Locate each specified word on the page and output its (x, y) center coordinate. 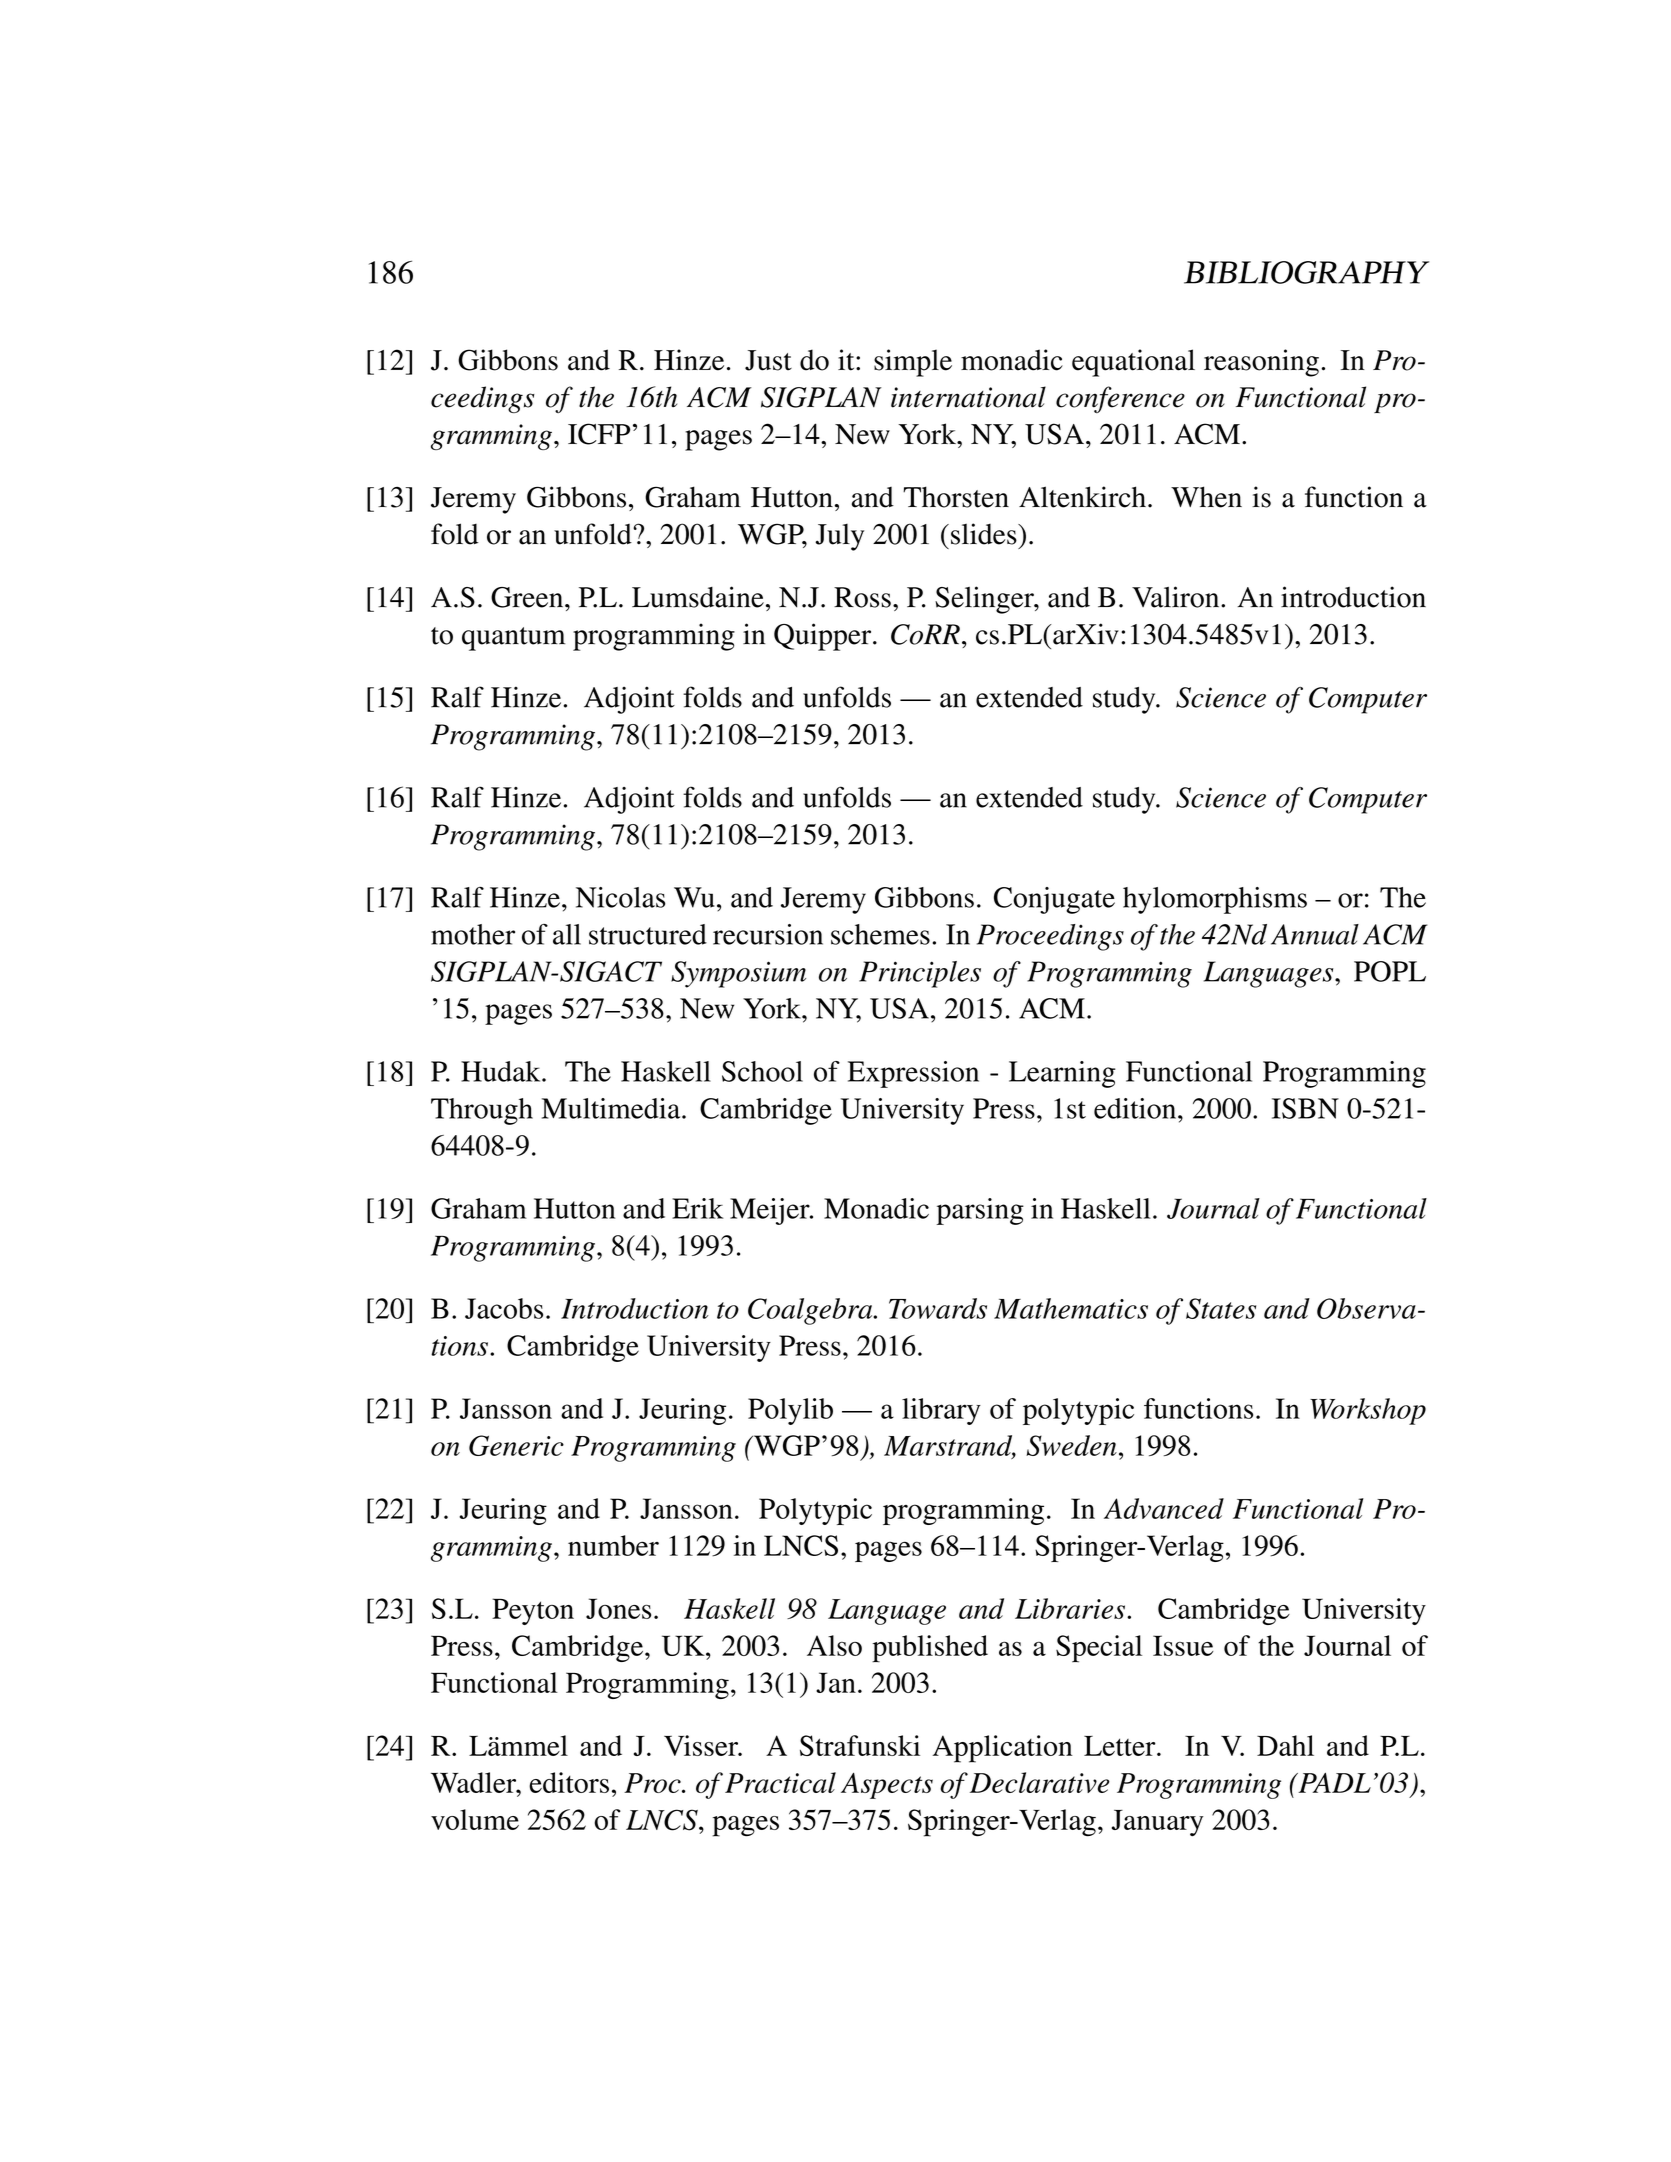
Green (528, 597)
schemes (880, 934)
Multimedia (612, 1108)
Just (768, 360)
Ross (862, 597)
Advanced (1164, 1508)
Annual (1315, 934)
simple (913, 363)
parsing (980, 1211)
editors (569, 1782)
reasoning (1261, 363)
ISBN (1305, 1108)
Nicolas (620, 897)
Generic (516, 1445)
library (941, 1411)
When (1206, 497)
